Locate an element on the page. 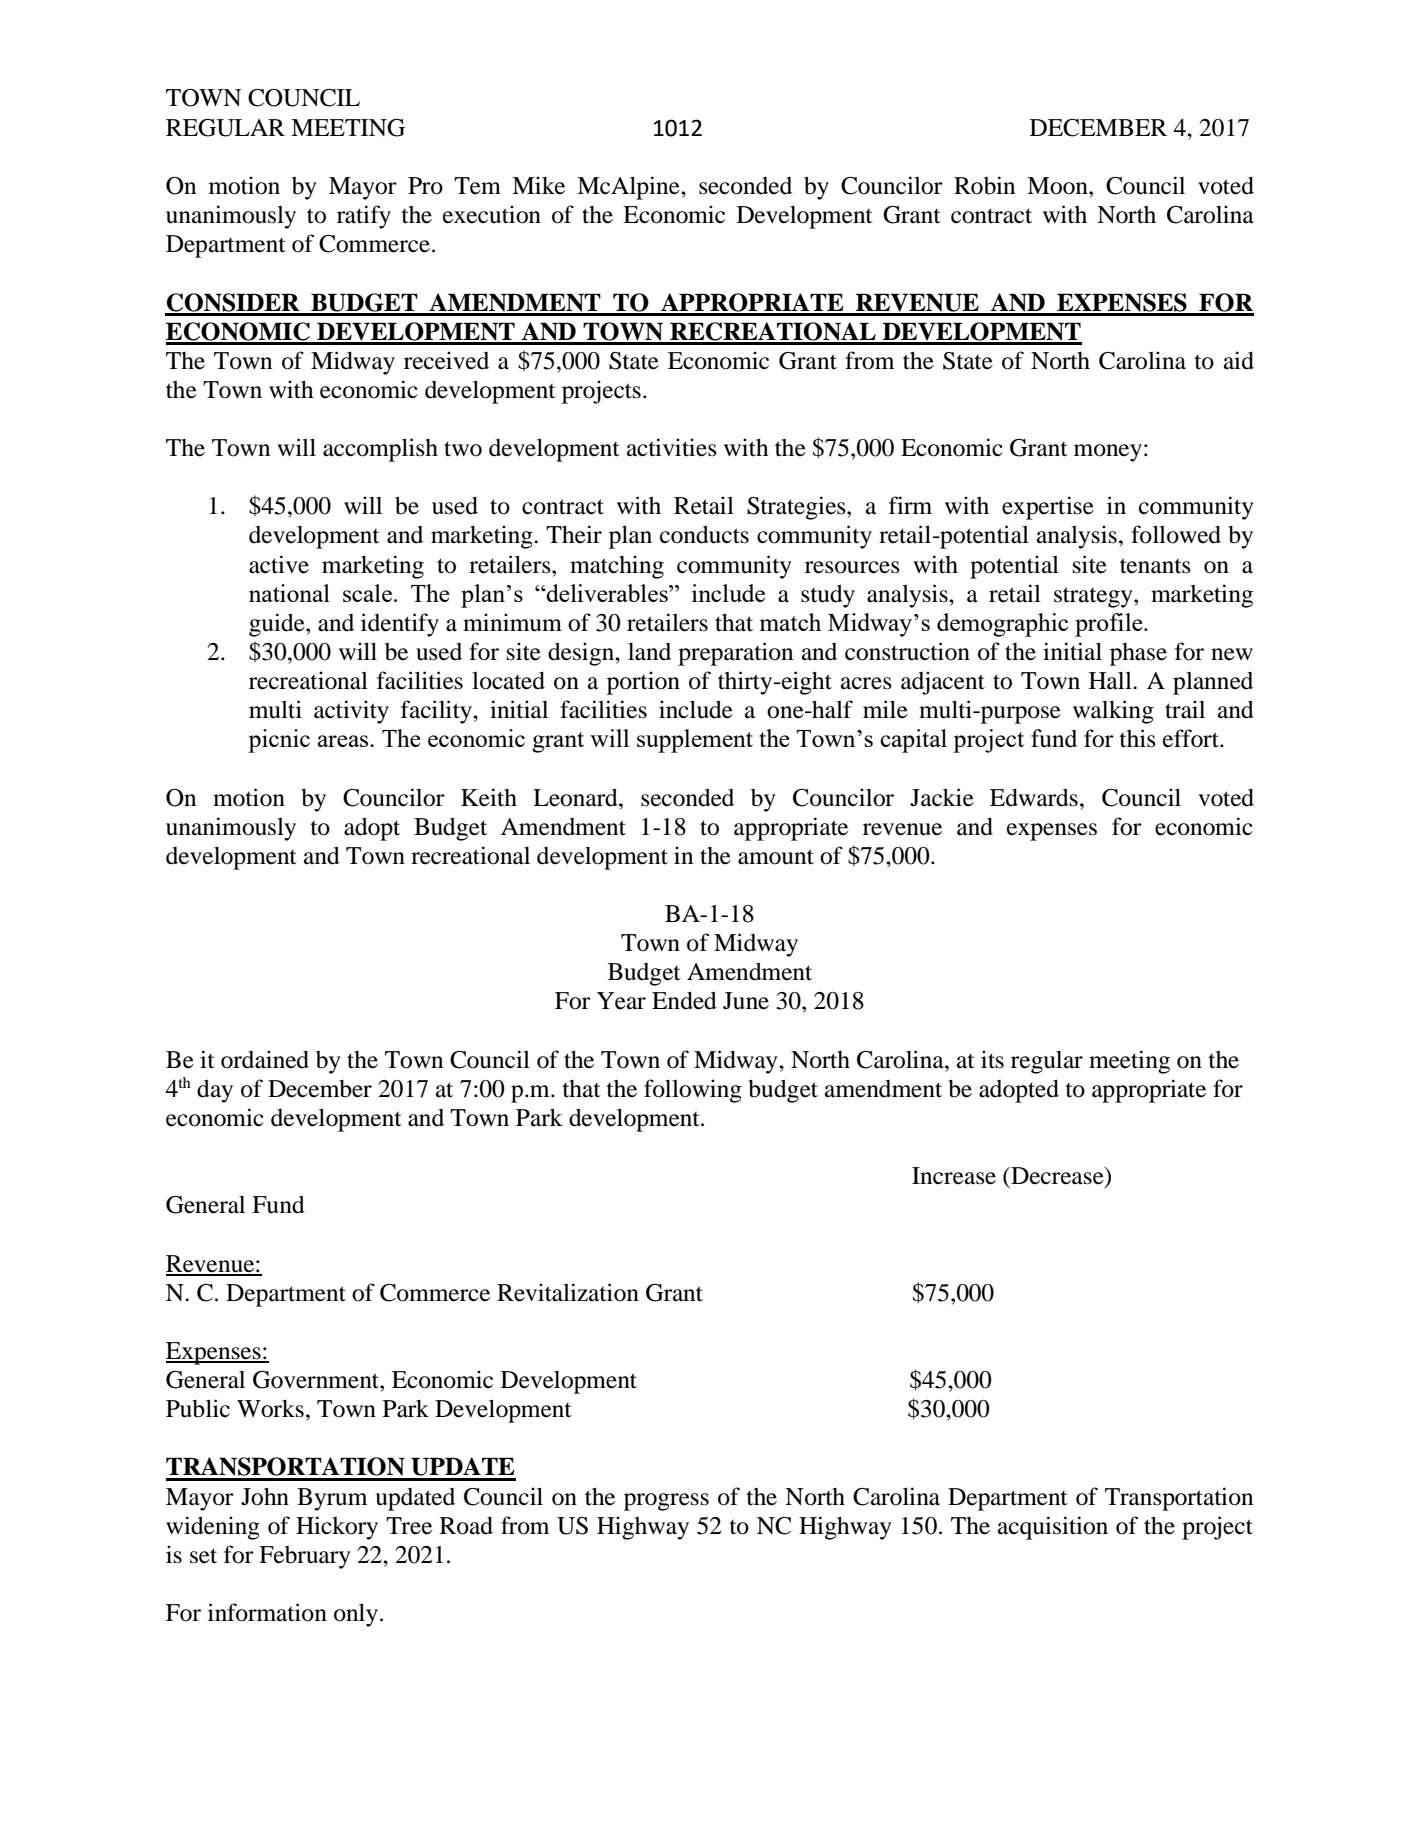 The width and height of the document is (1409, 1823). Edwards is located at coordinates (1034, 797).
